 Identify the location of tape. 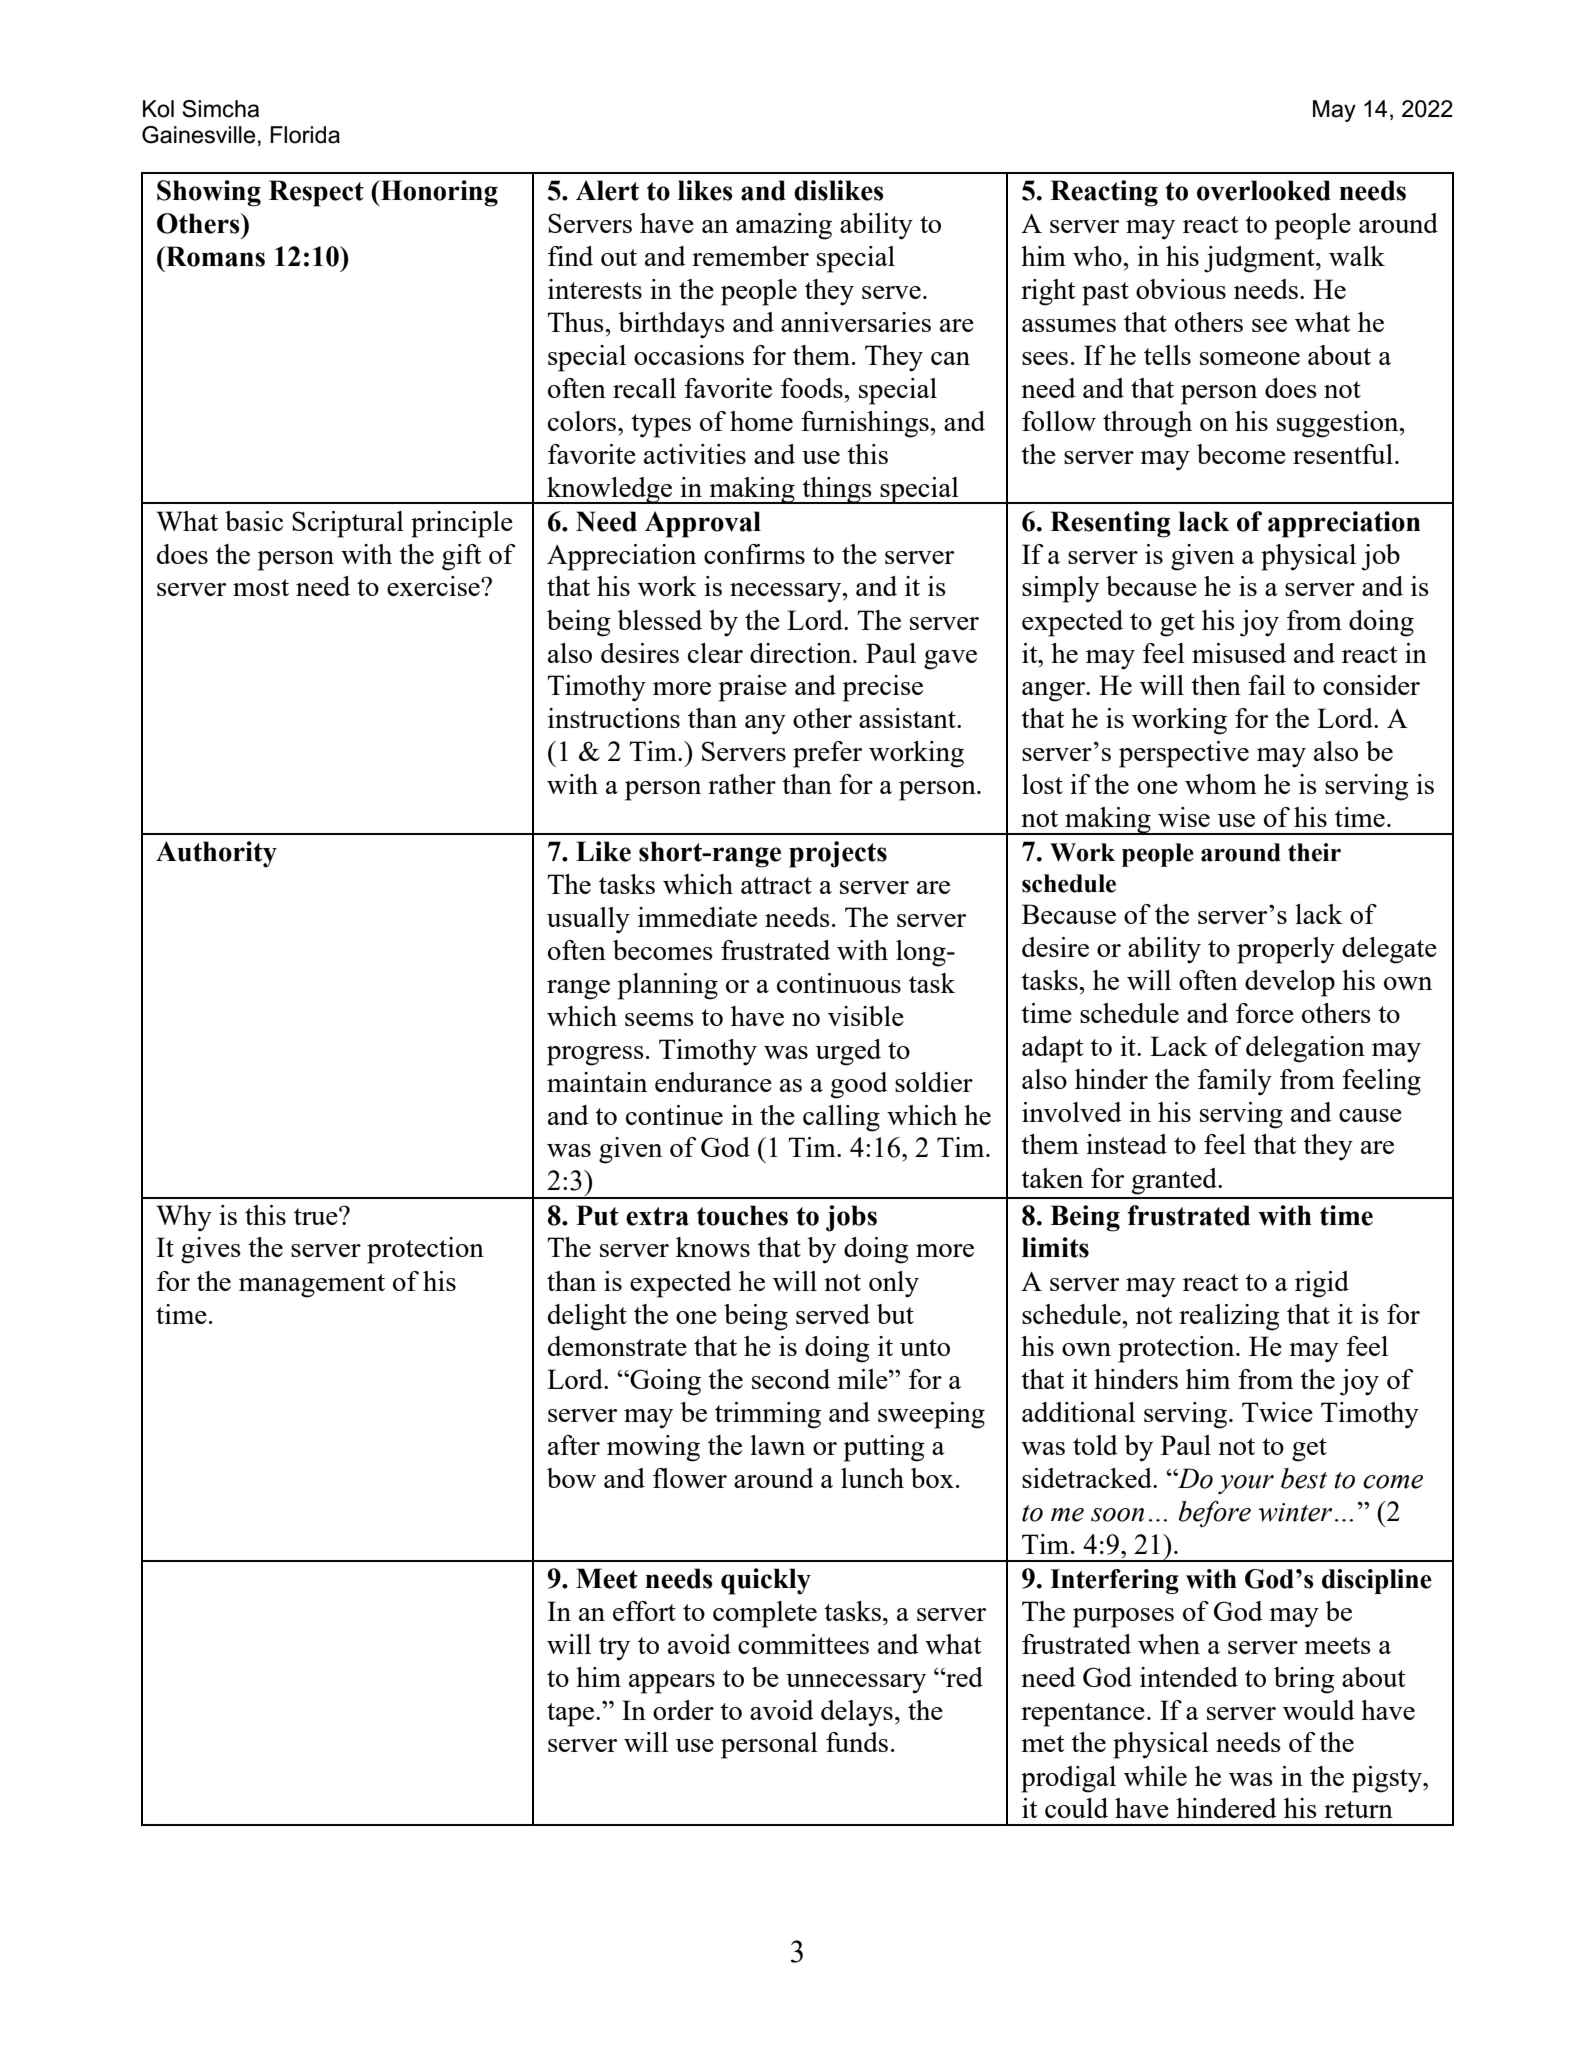
(570, 1715).
